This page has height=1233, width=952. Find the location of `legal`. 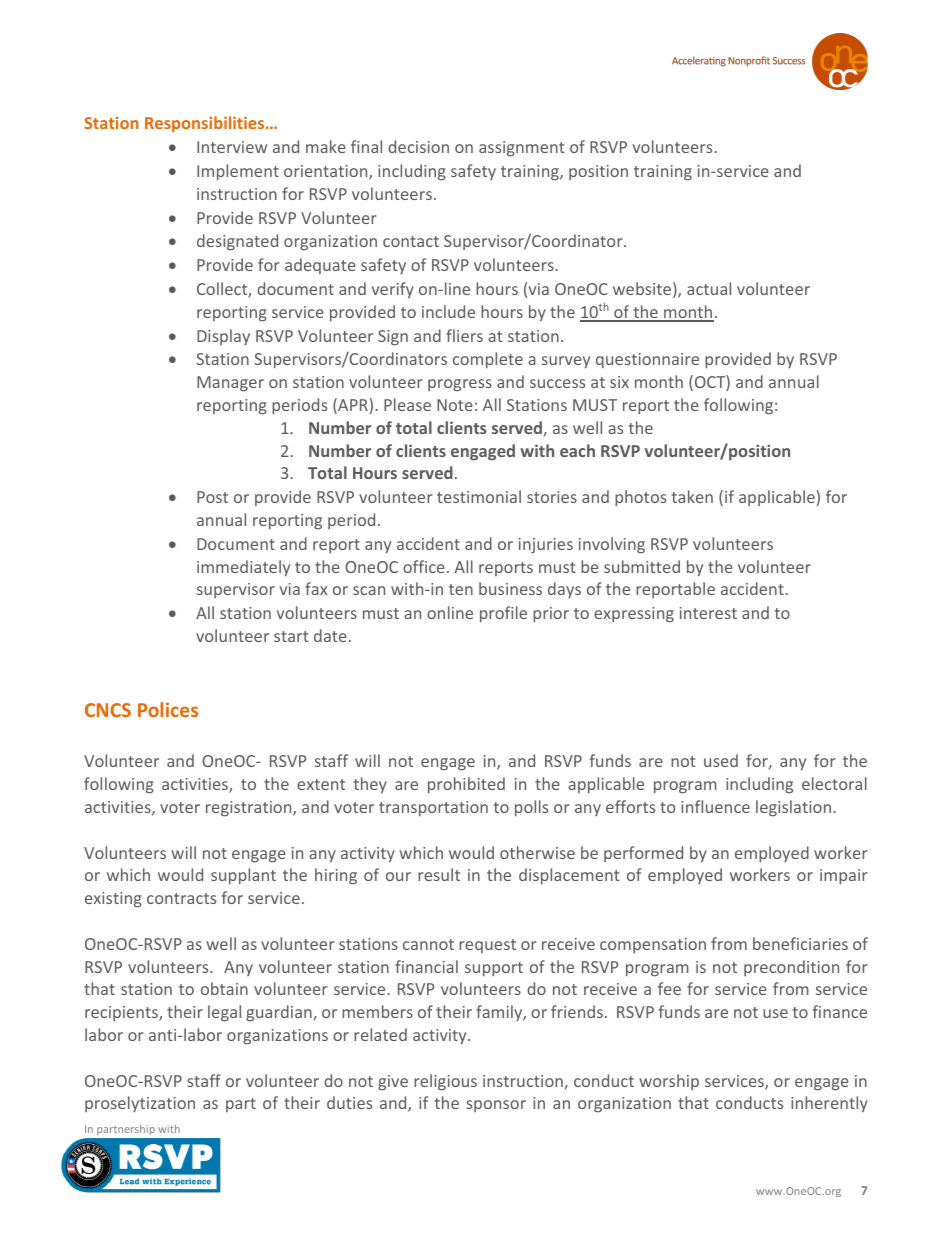

legal is located at coordinates (224, 1013).
